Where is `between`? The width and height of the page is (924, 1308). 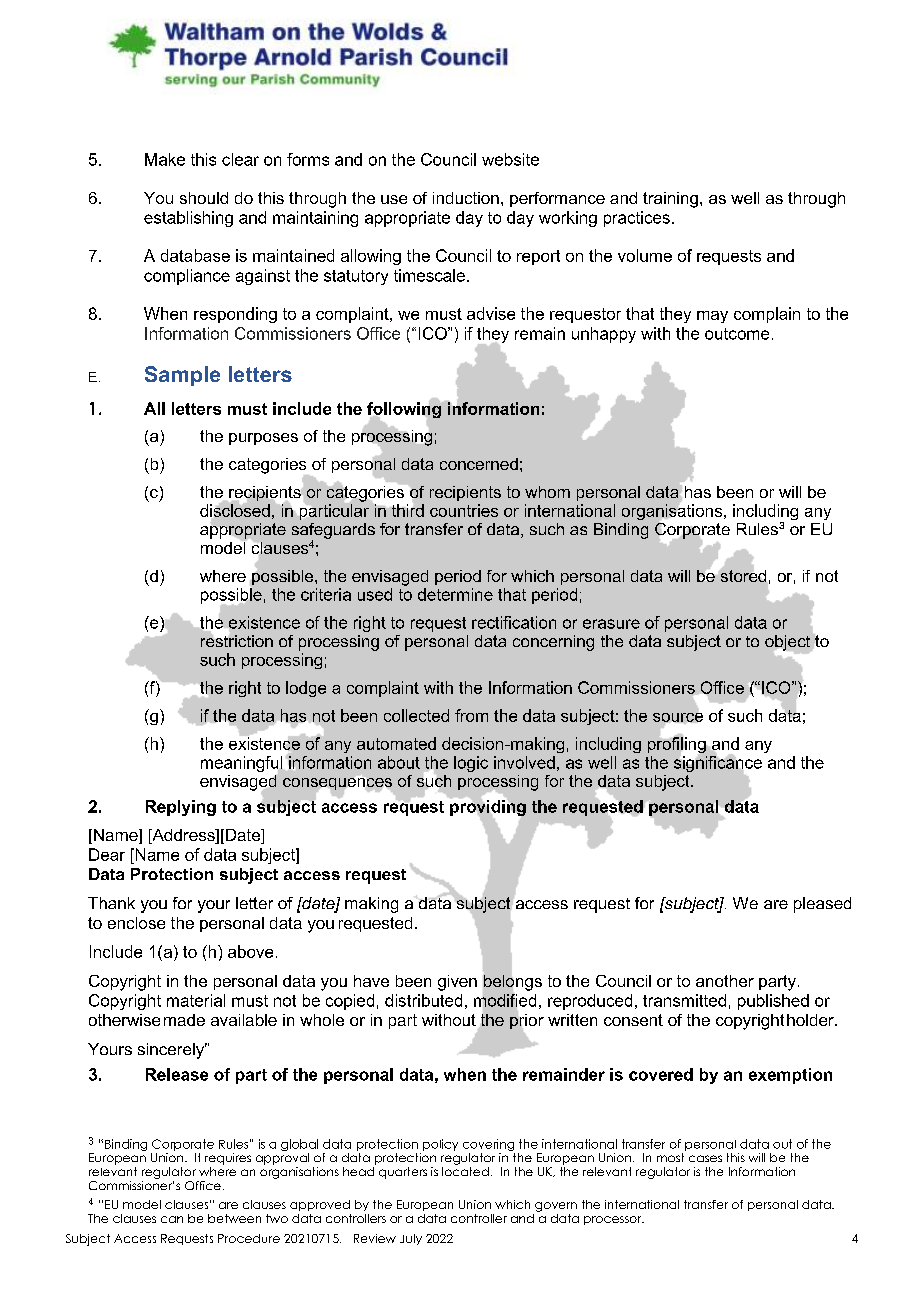 between is located at coordinates (234, 1218).
